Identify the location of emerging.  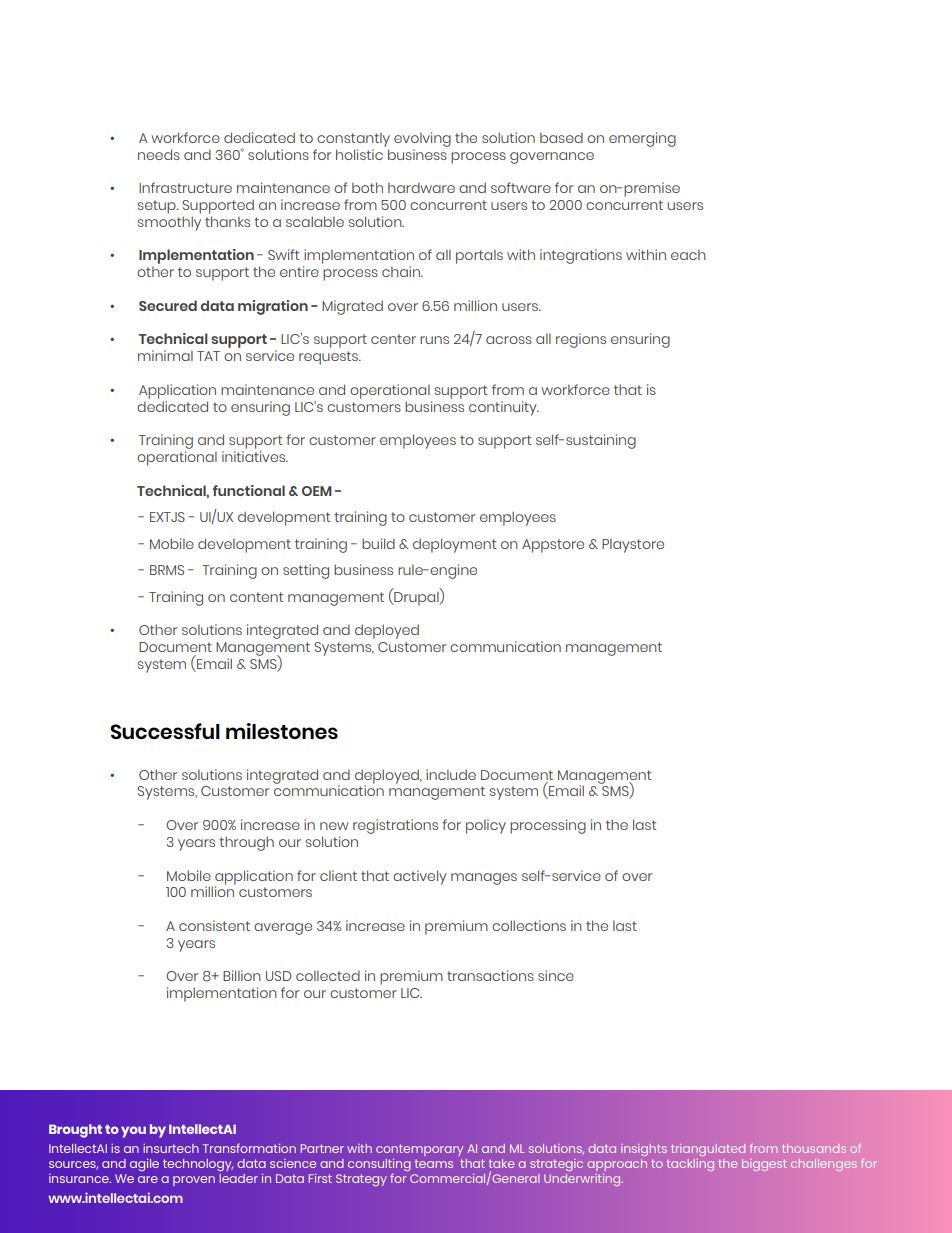
(642, 139).
